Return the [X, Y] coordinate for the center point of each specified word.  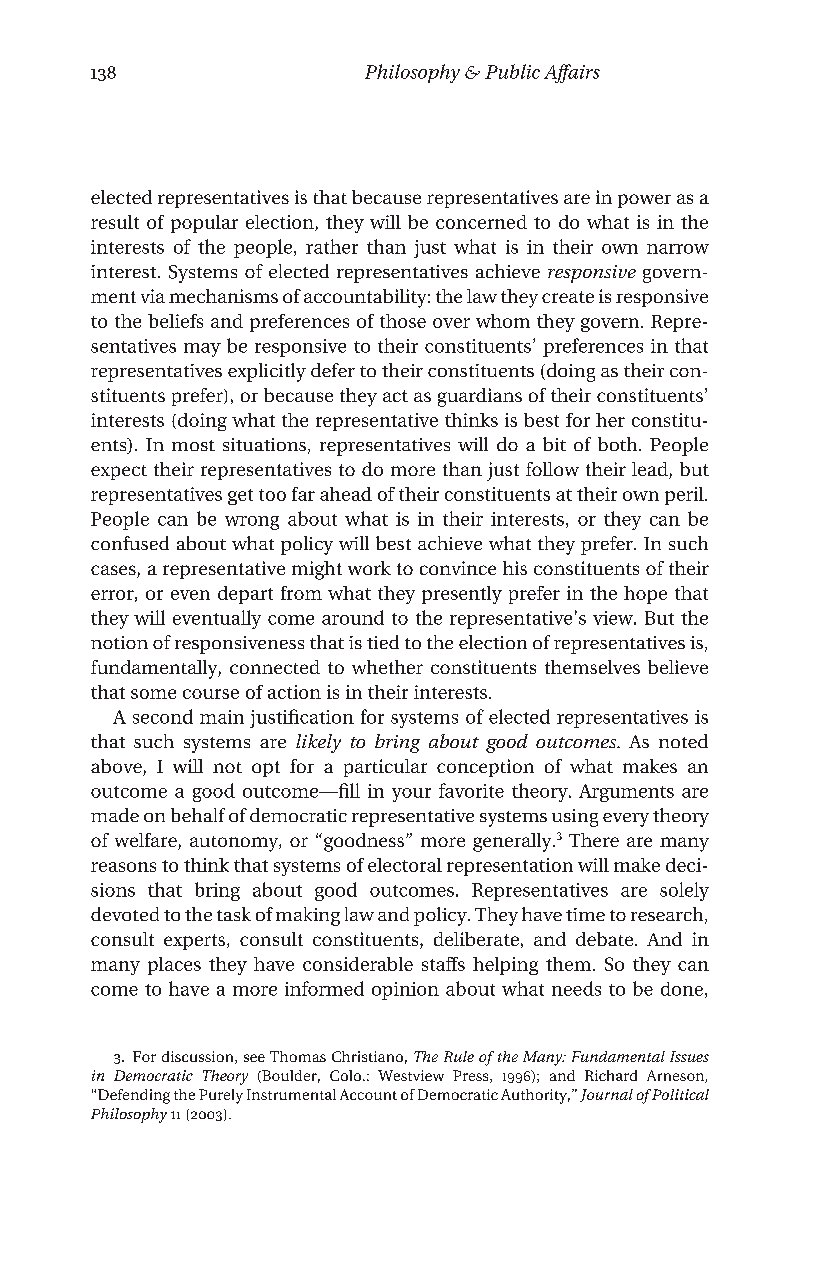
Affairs [572, 73]
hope [645, 595]
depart [245, 595]
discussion [199, 1057]
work [369, 568]
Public [512, 71]
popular [204, 224]
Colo [345, 1075]
